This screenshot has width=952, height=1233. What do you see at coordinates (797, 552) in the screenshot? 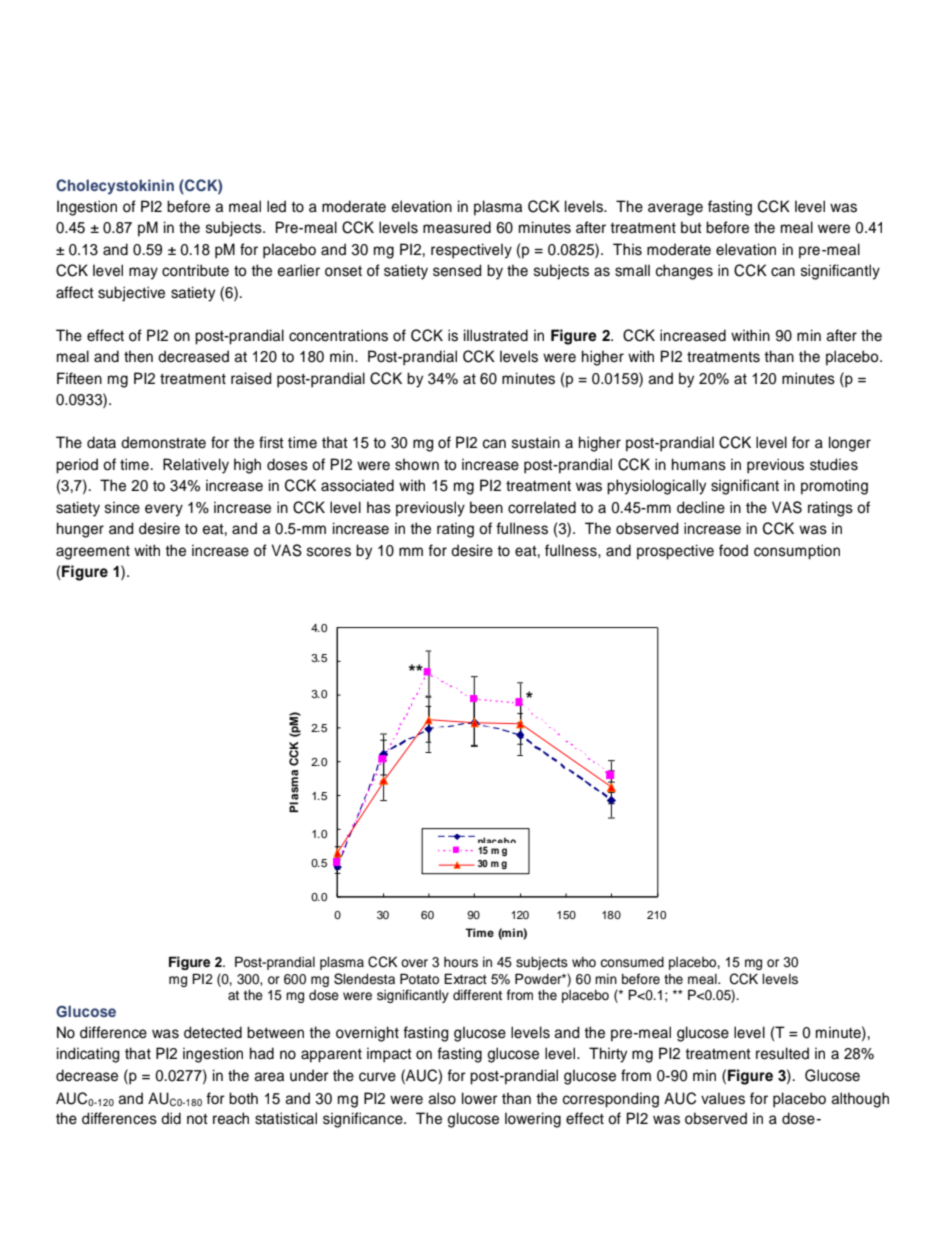
I see `consumption` at bounding box center [797, 552].
